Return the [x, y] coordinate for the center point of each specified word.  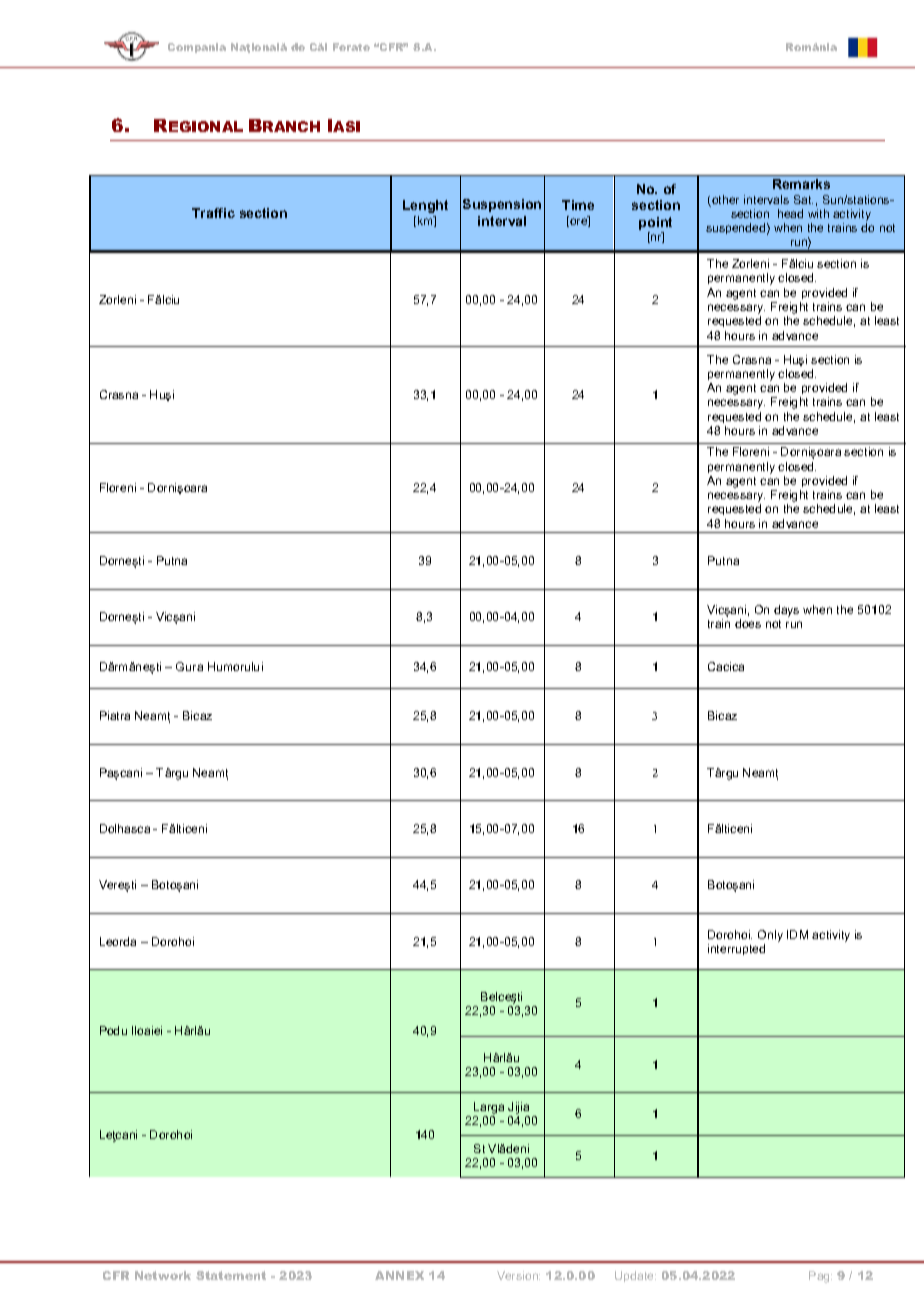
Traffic [213, 213]
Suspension [502, 205]
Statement [231, 1275]
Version [518, 1275]
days [786, 611]
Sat [803, 199]
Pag [820, 1277]
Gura [189, 666]
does [748, 623]
